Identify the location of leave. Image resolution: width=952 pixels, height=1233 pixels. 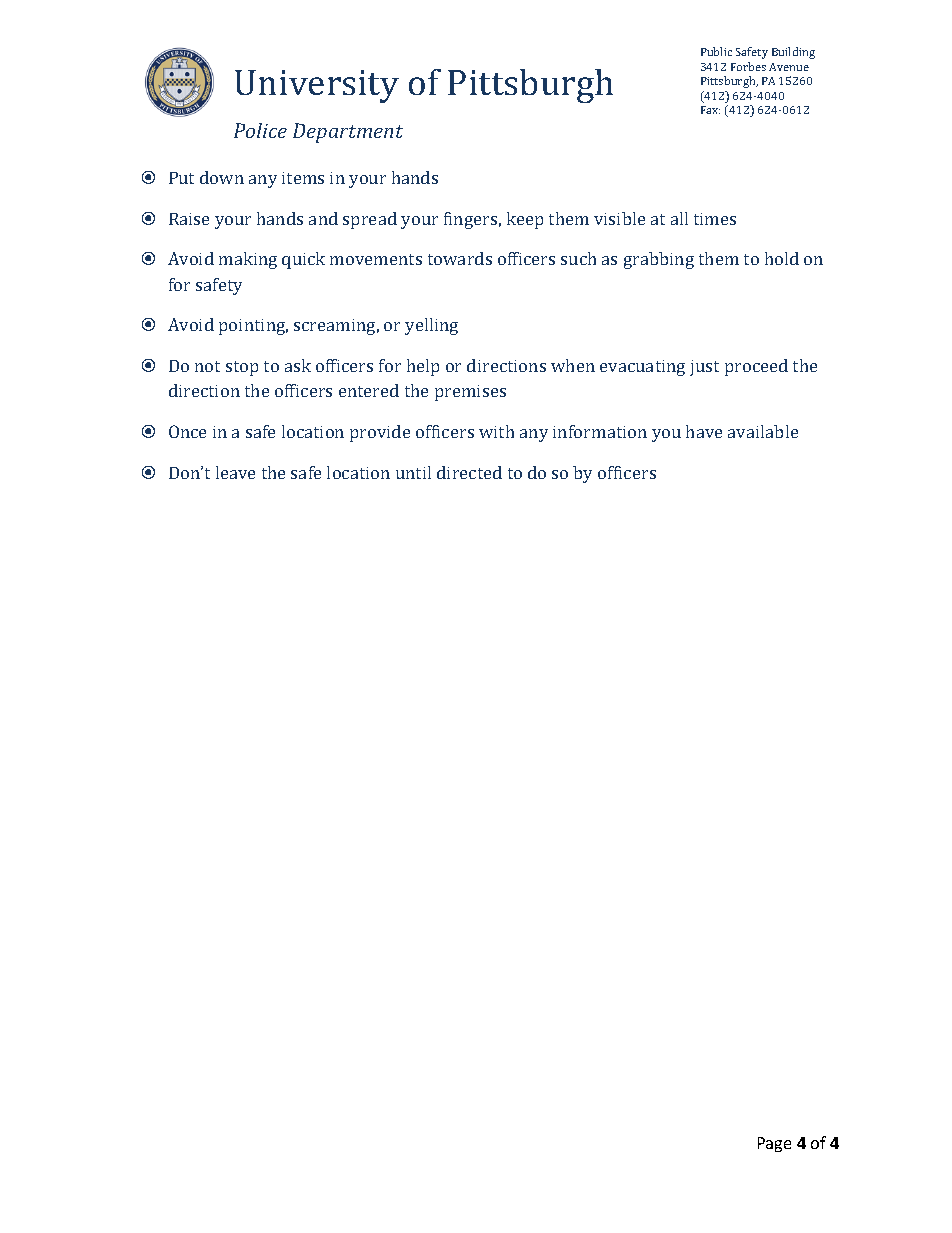
(235, 472).
